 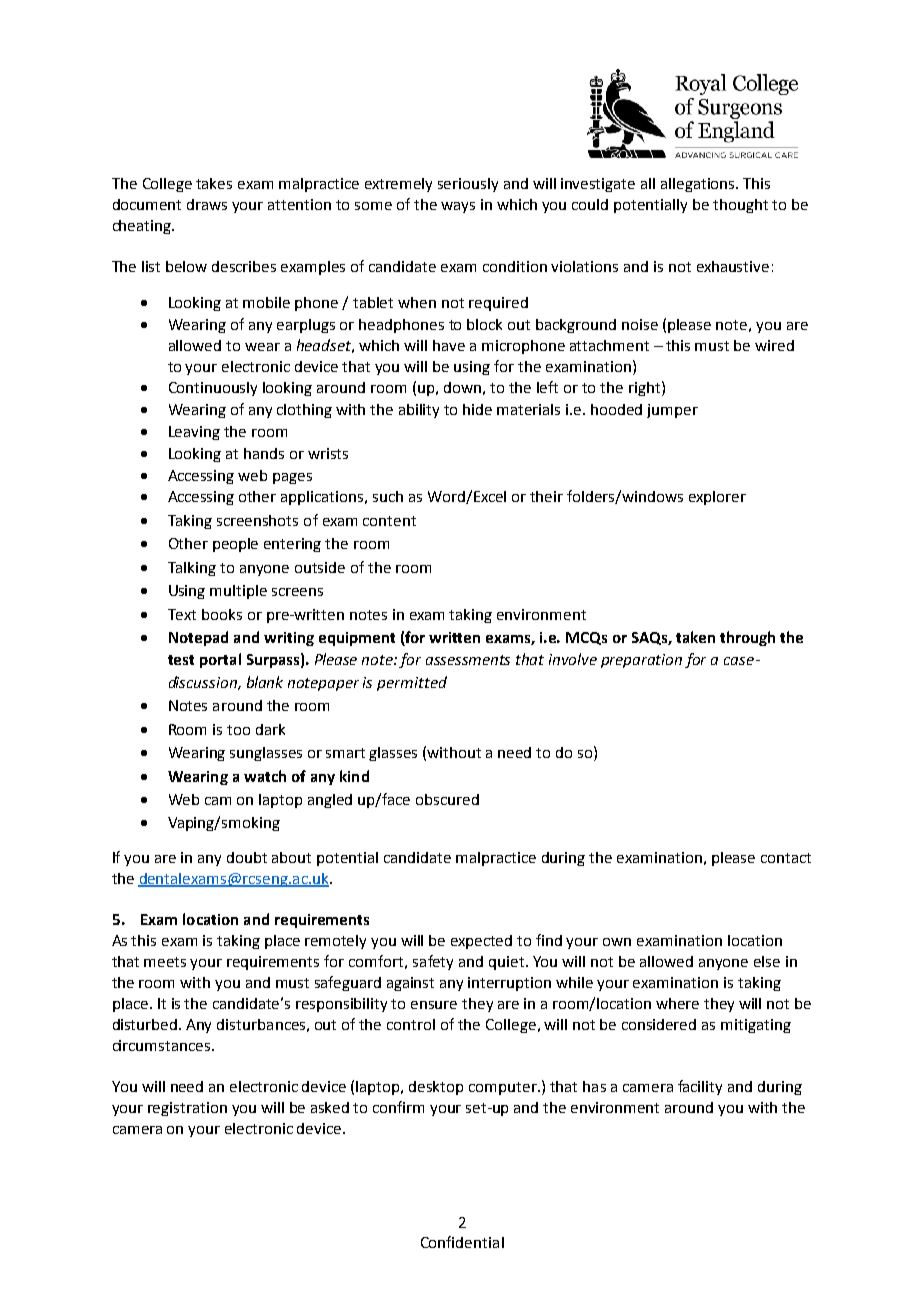 I want to click on thought, so click(x=740, y=206).
